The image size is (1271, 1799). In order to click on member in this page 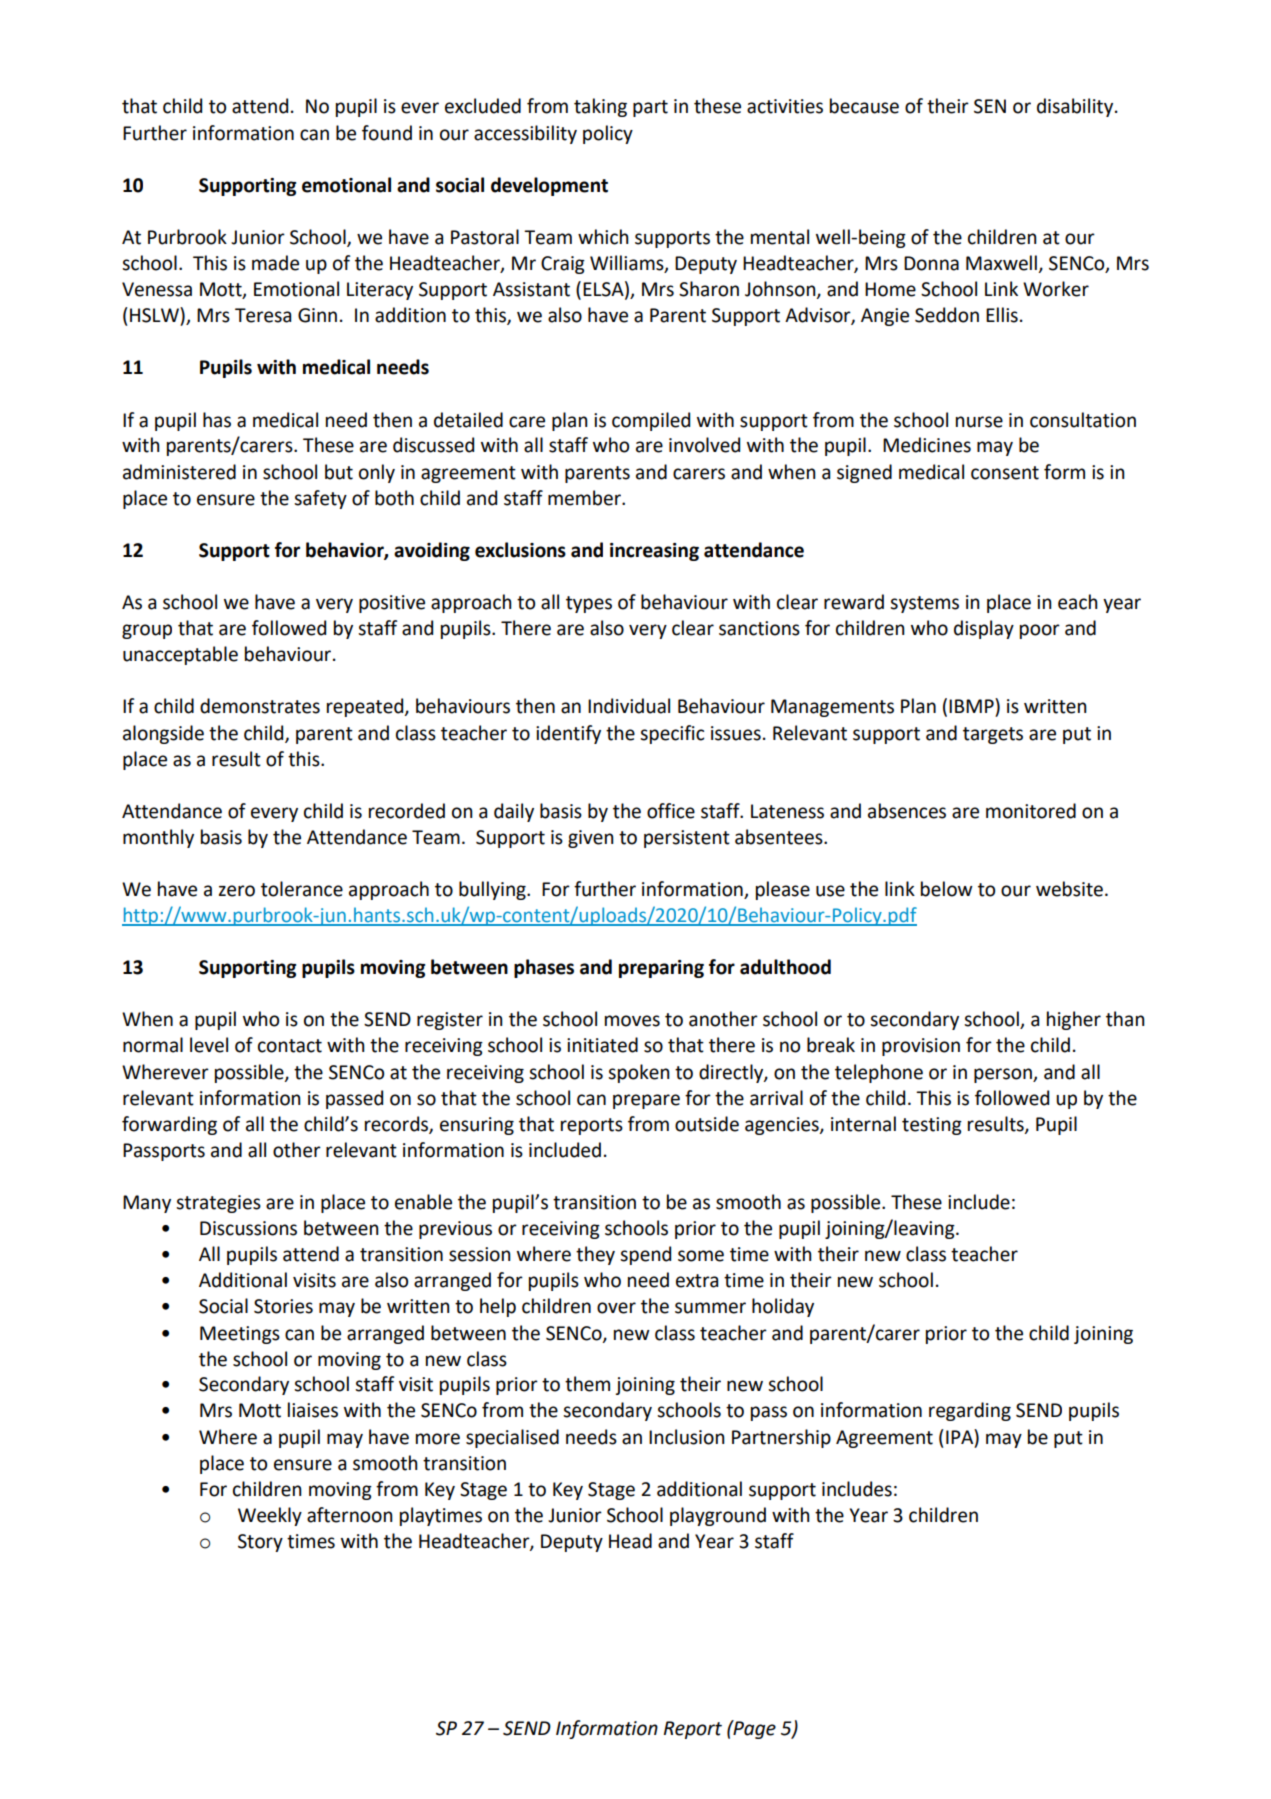, I will do `click(585, 498)`.
